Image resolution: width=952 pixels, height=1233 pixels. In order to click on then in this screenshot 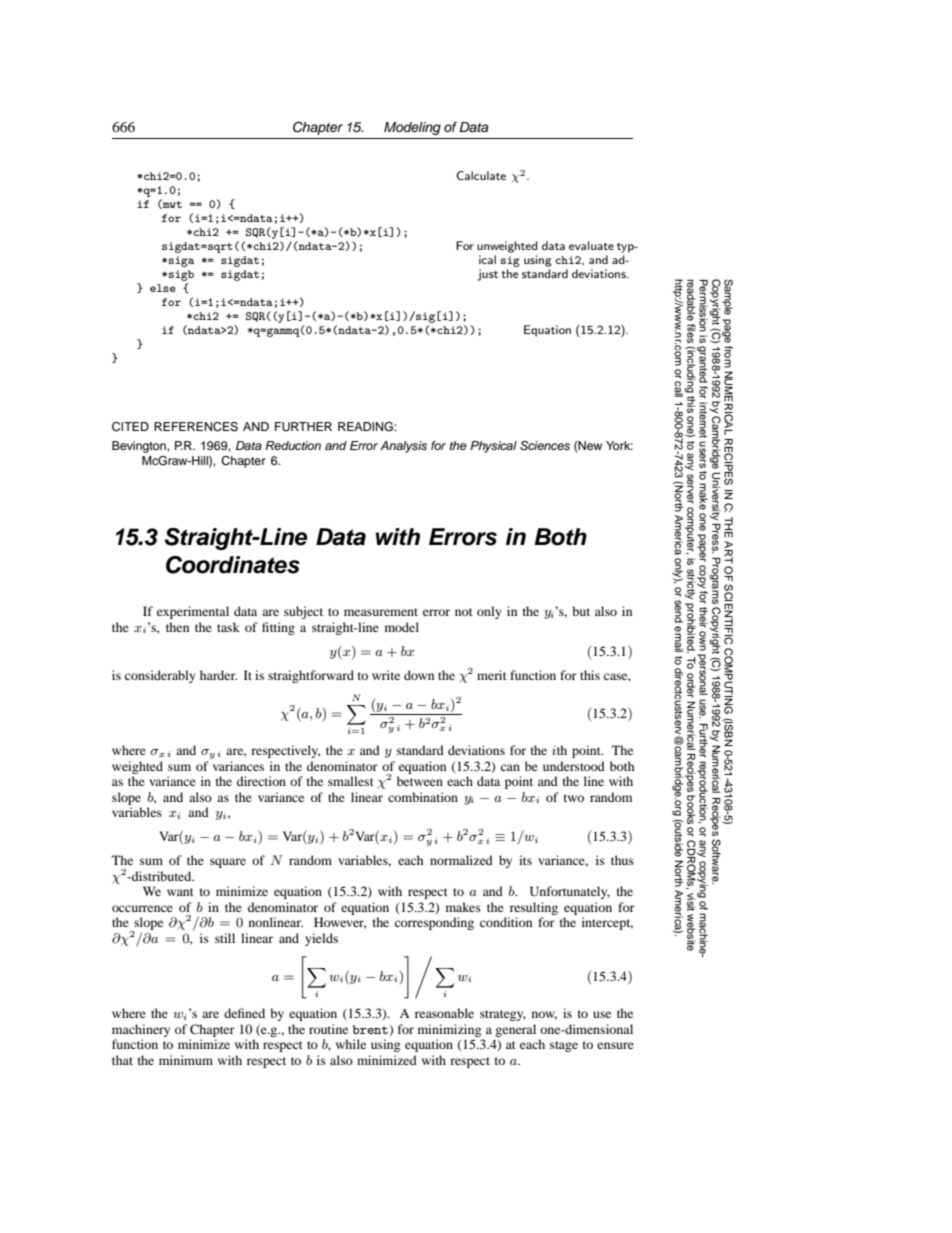, I will do `click(177, 627)`.
